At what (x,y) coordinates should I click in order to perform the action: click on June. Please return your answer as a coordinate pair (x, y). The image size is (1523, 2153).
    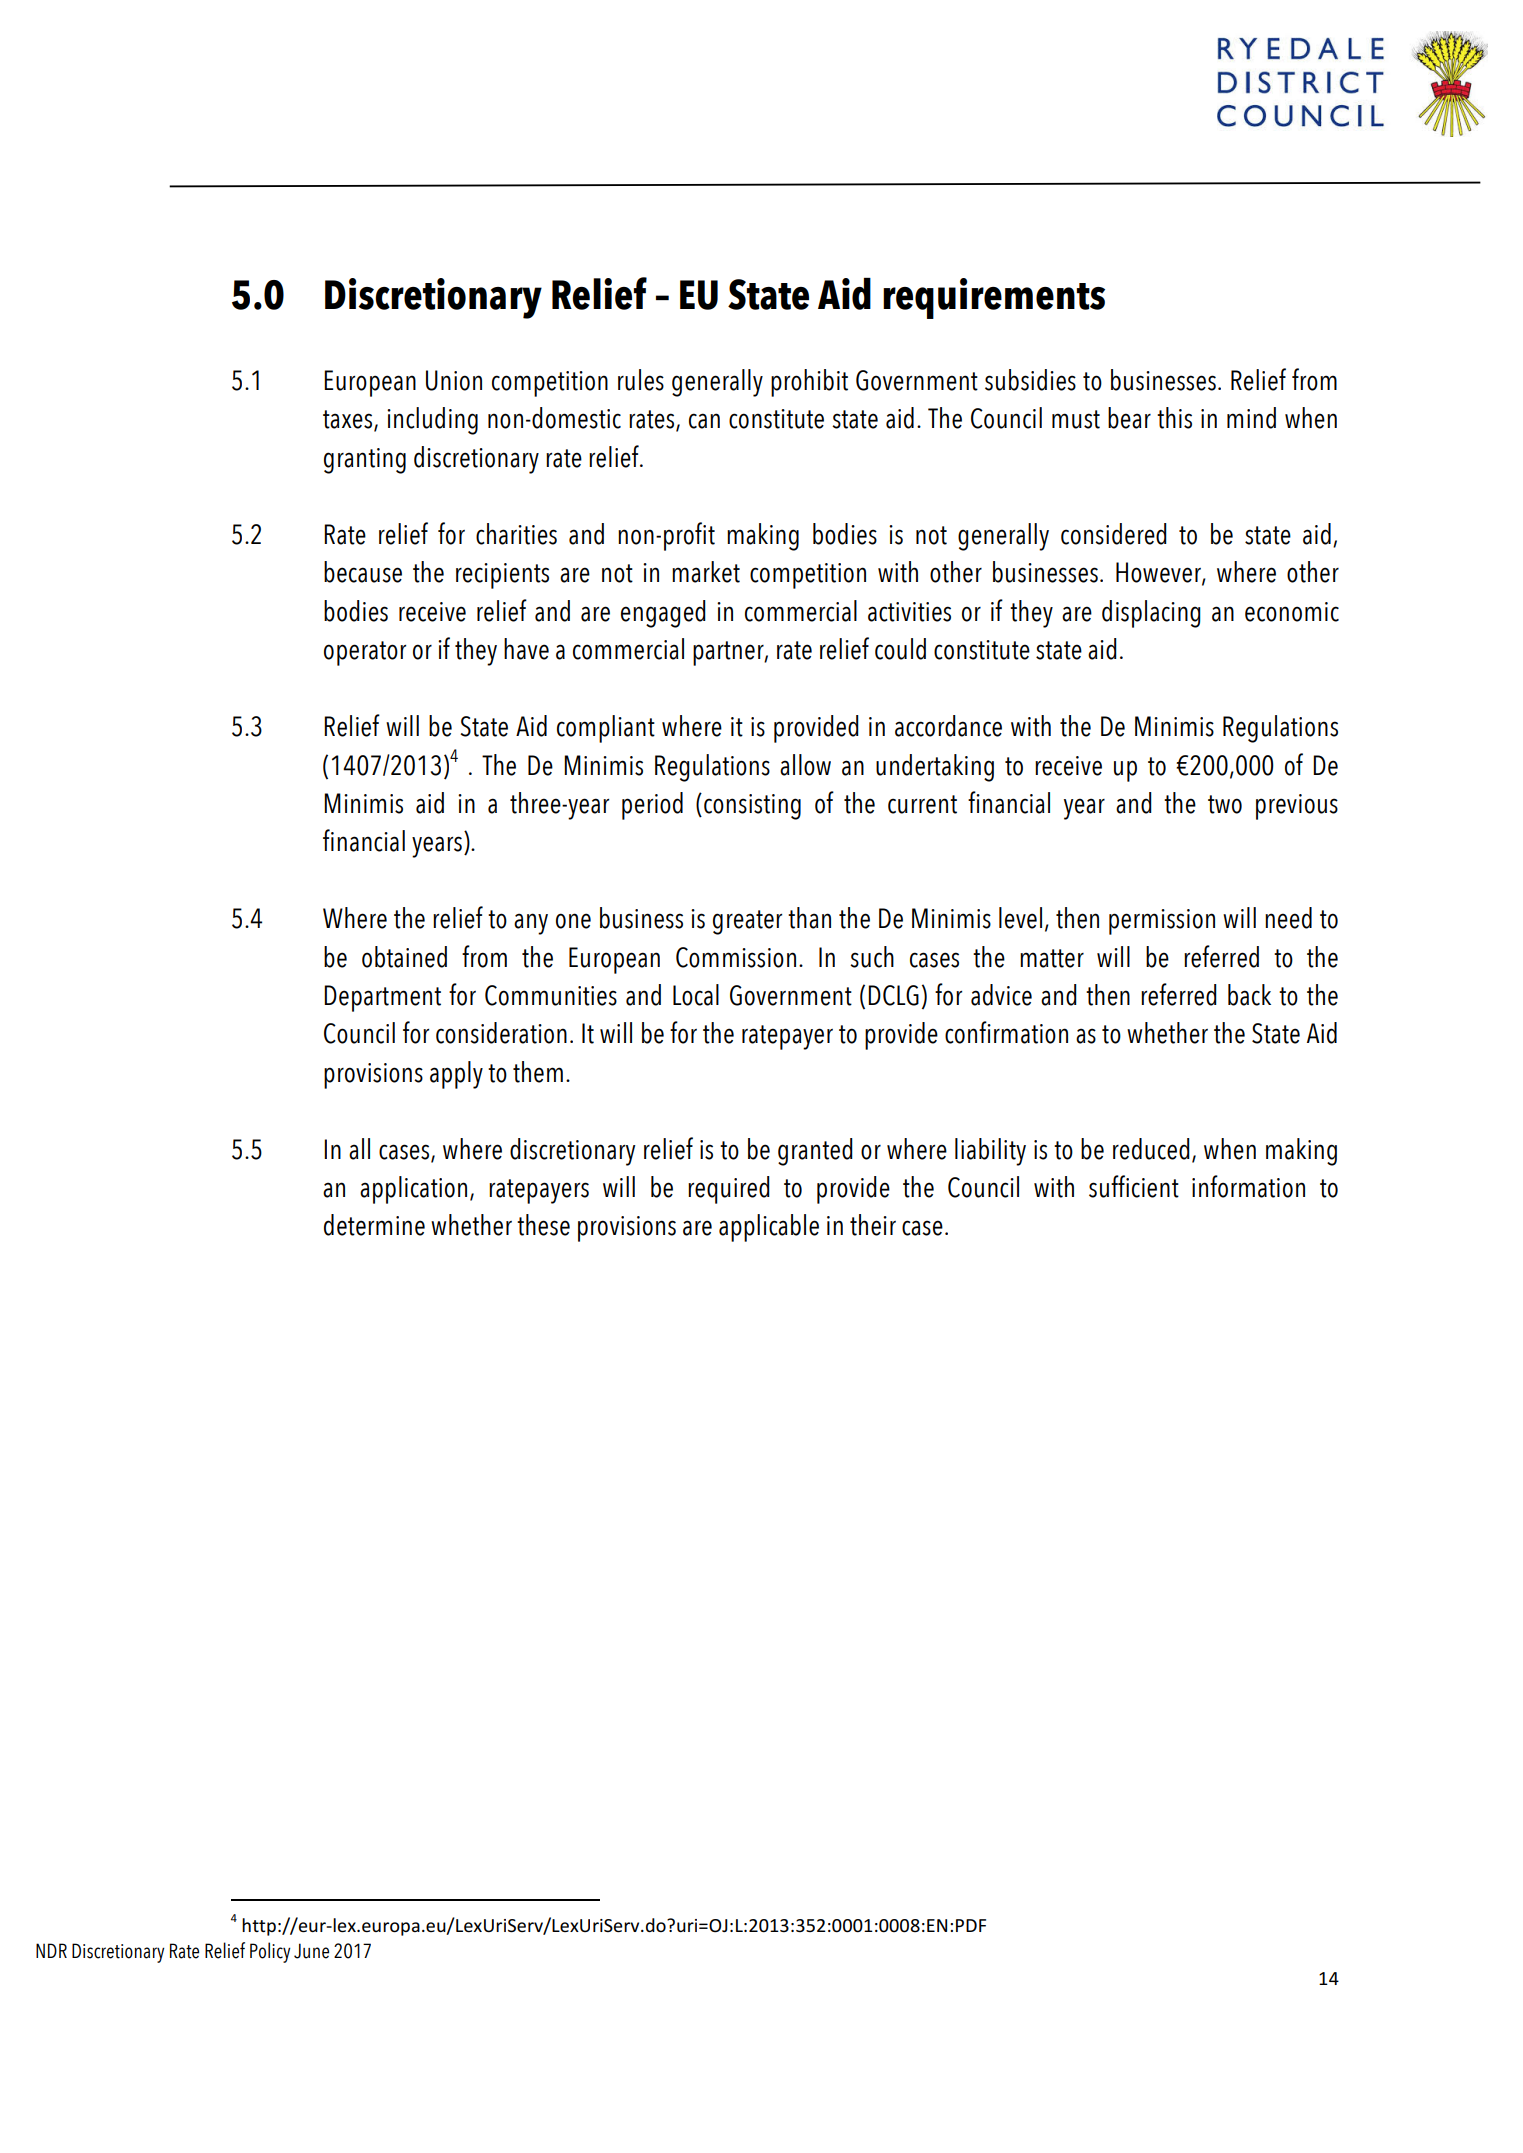
    Looking at the image, I should click on (311, 1951).
